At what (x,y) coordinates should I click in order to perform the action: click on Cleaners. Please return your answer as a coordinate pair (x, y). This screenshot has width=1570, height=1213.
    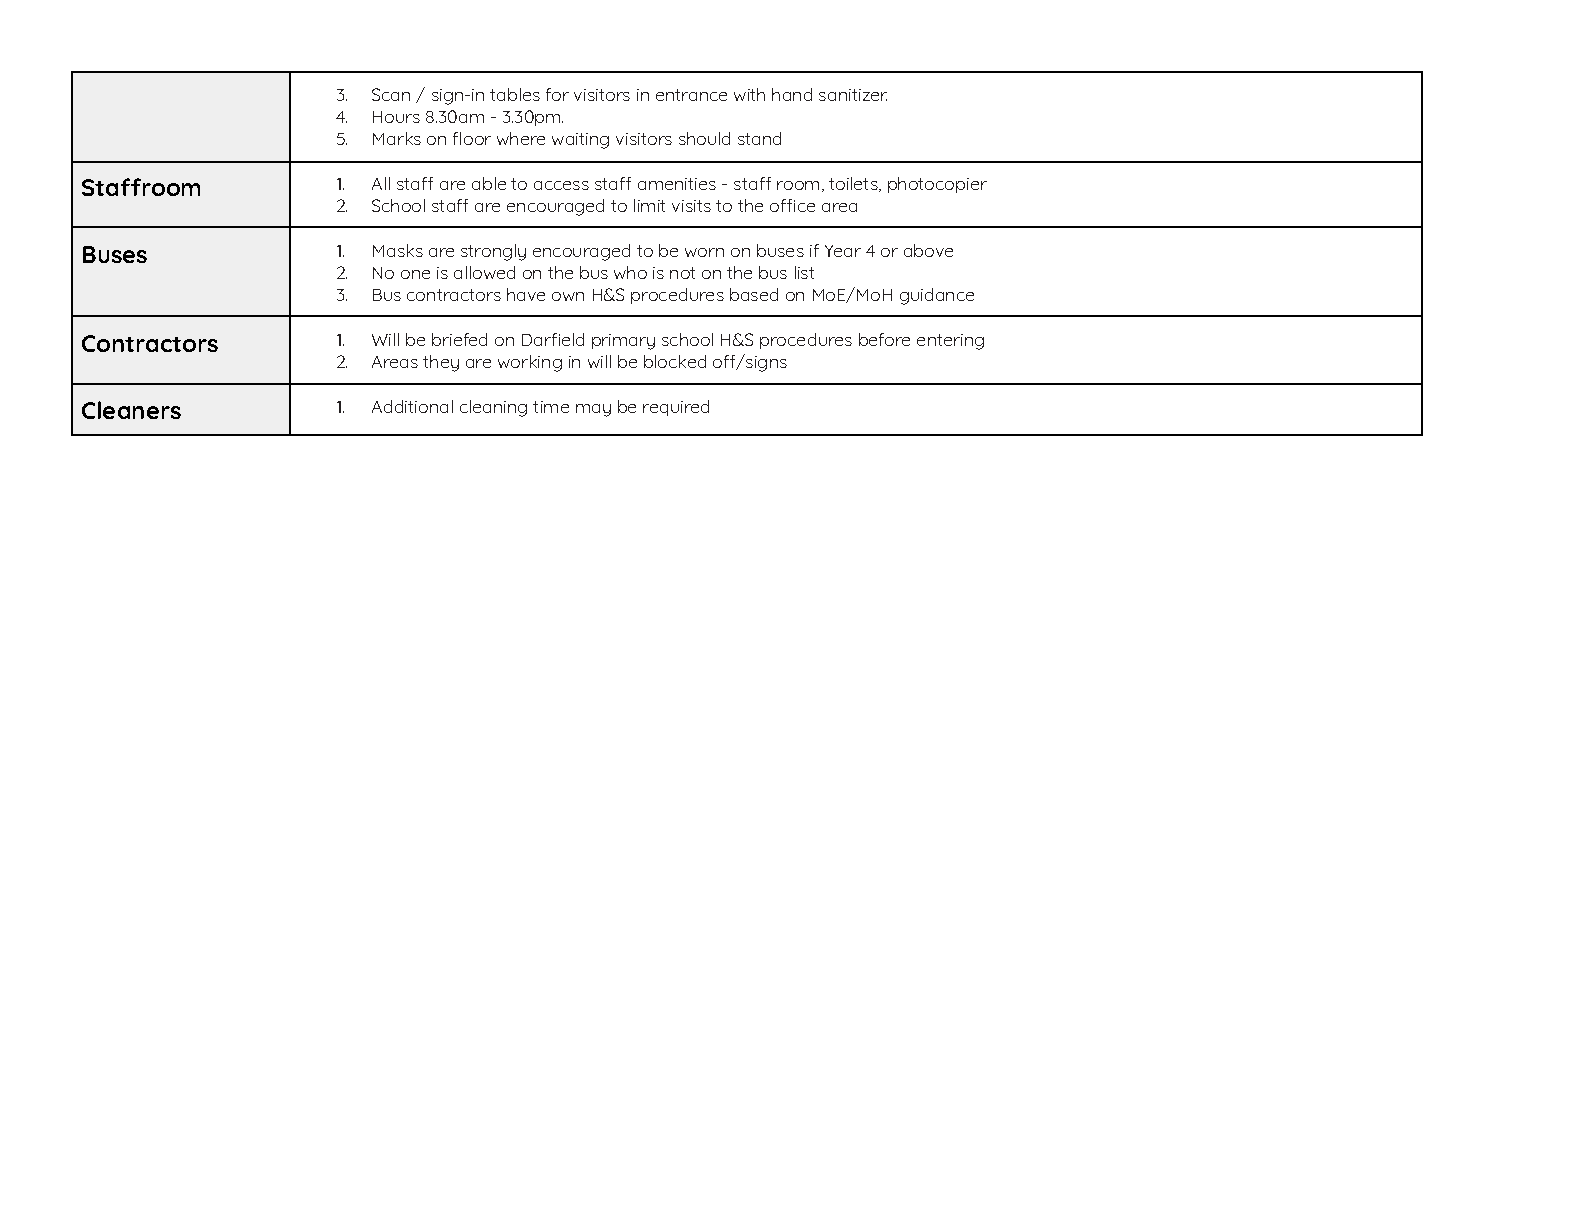
    Looking at the image, I should click on (131, 410).
